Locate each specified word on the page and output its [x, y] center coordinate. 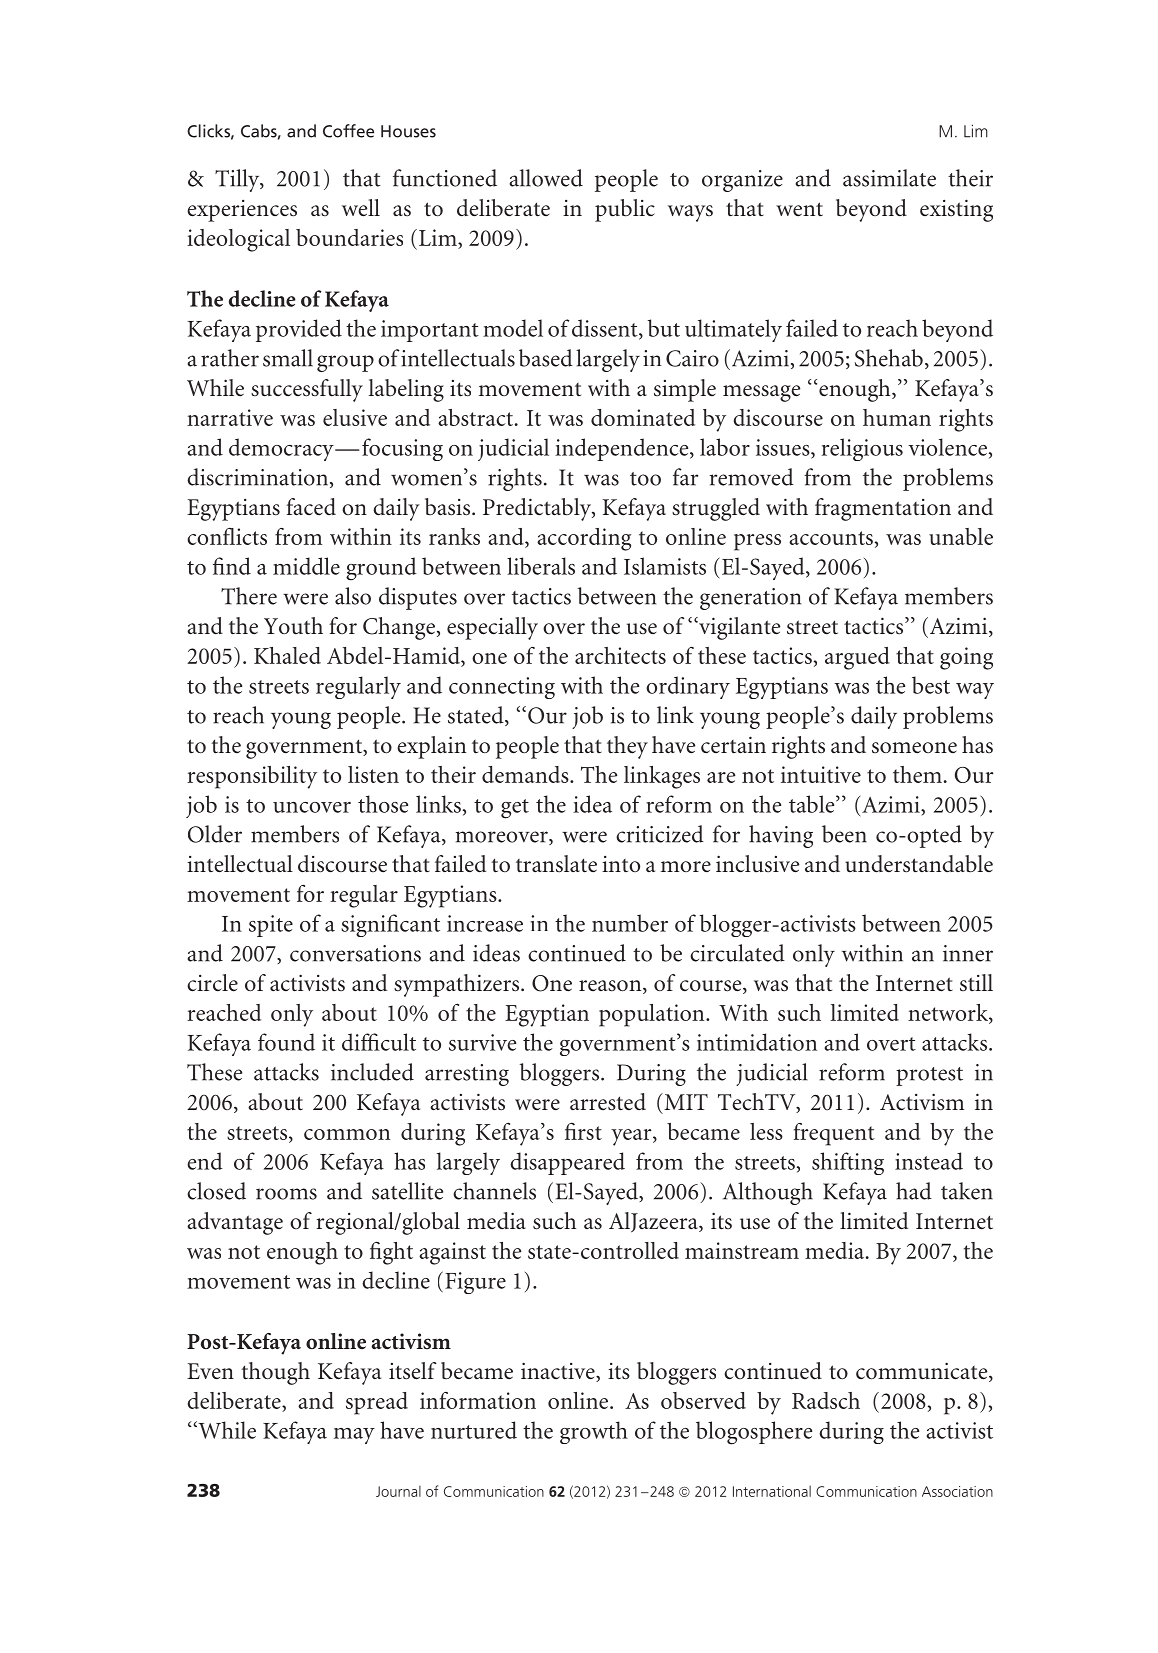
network [949, 1012]
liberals [541, 566]
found [286, 1042]
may [354, 1436]
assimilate [889, 178]
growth [594, 1432]
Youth [293, 626]
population [653, 1015]
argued [857, 658]
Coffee [348, 131]
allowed [546, 178]
